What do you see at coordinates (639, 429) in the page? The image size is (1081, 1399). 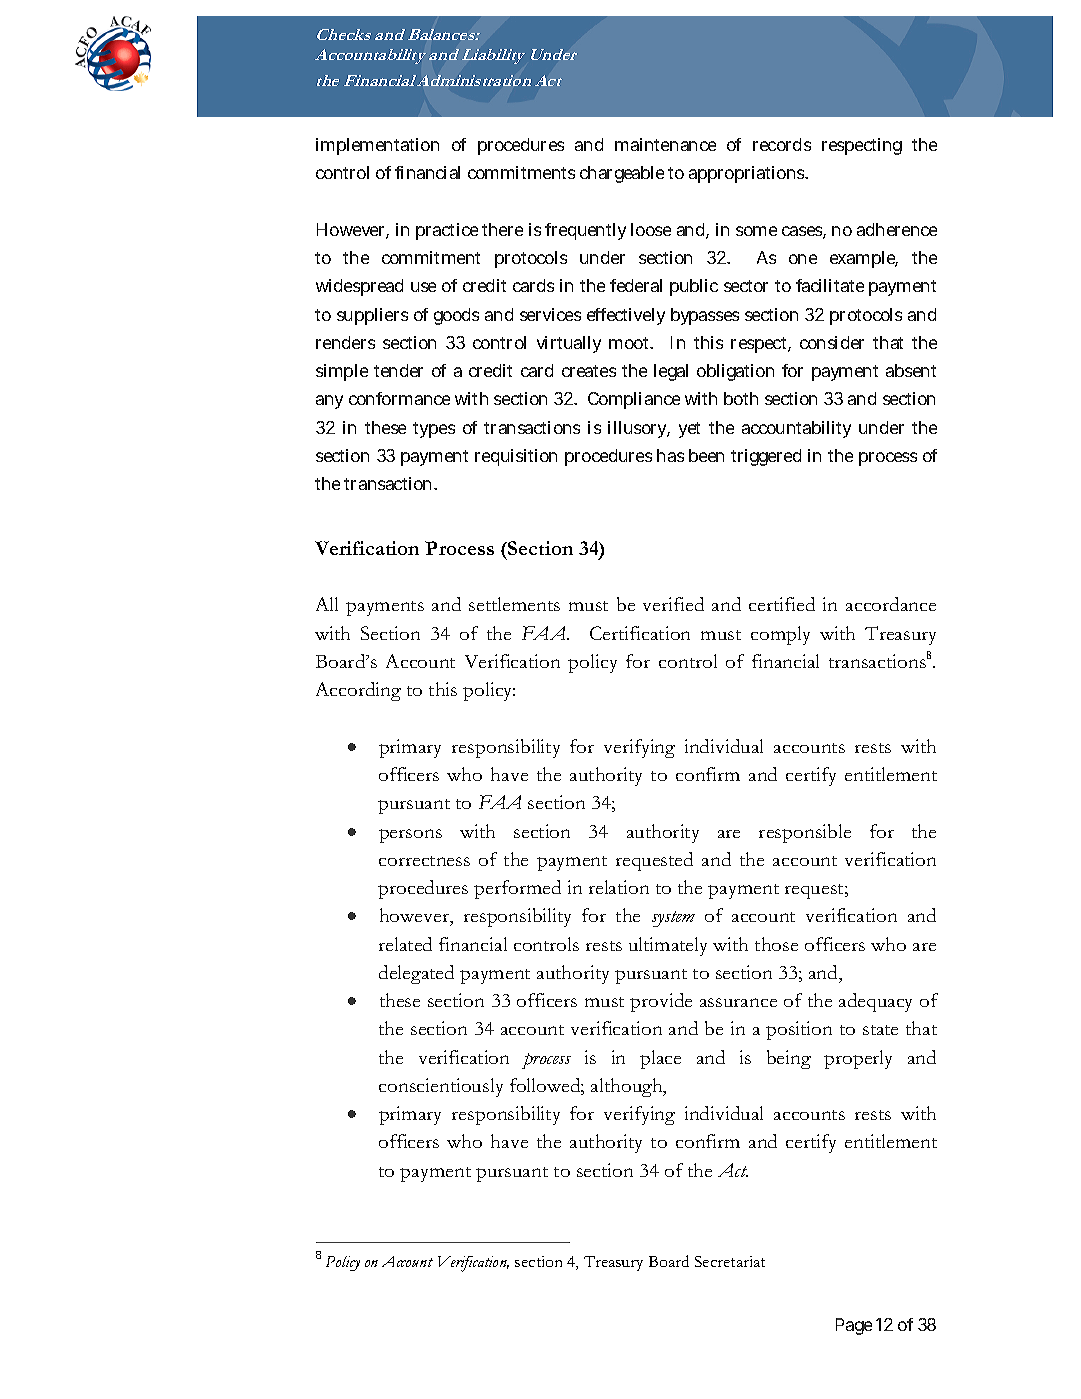 I see `illusory` at bounding box center [639, 429].
